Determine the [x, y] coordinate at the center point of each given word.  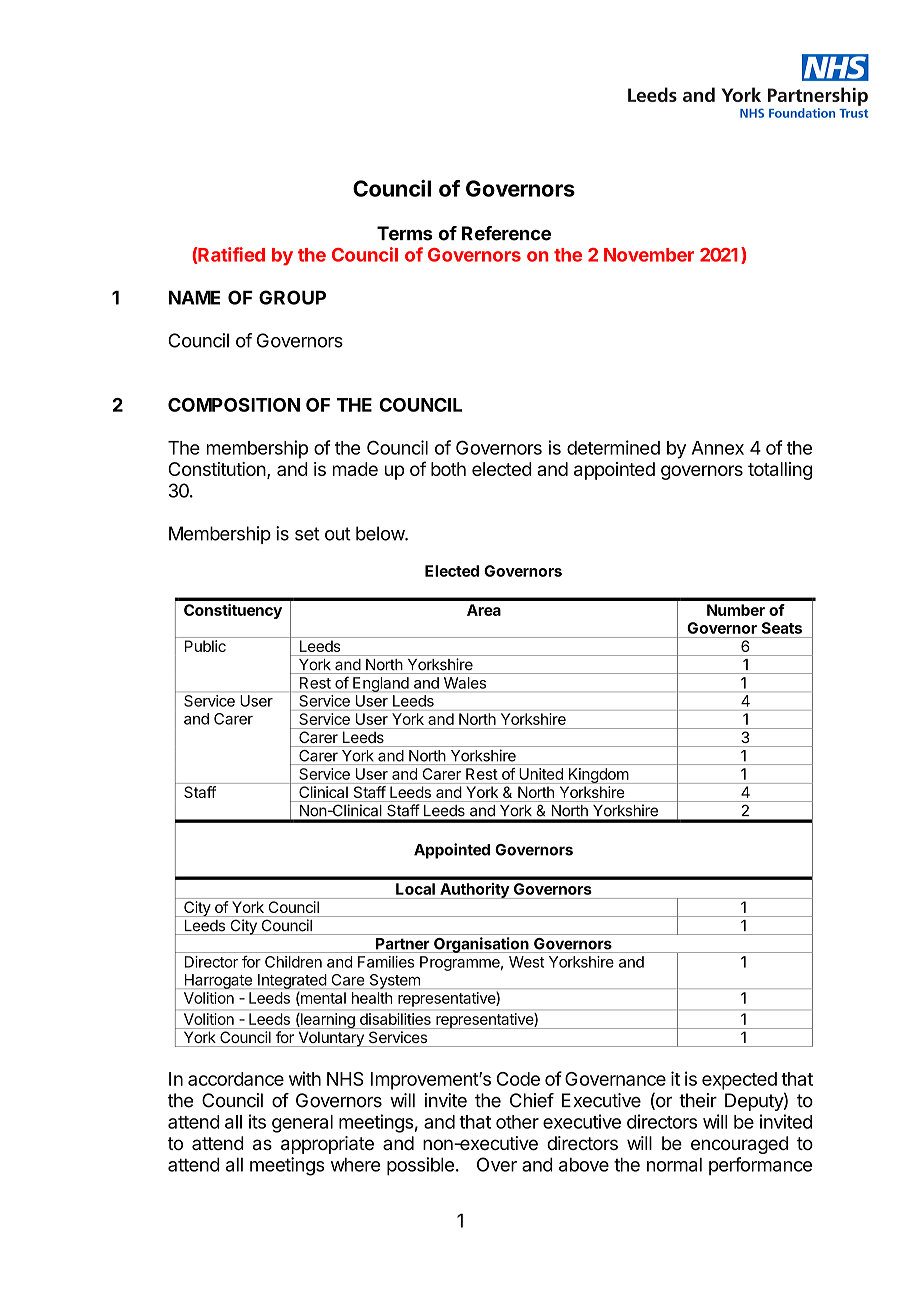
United [541, 774]
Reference [506, 233]
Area [484, 610]
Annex [718, 448]
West [526, 962]
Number [736, 610]
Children [293, 962]
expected [739, 1081]
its [257, 1121]
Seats [782, 628]
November [649, 255]
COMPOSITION [234, 405]
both [448, 469]
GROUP [292, 297]
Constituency [233, 611]
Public [205, 646]
